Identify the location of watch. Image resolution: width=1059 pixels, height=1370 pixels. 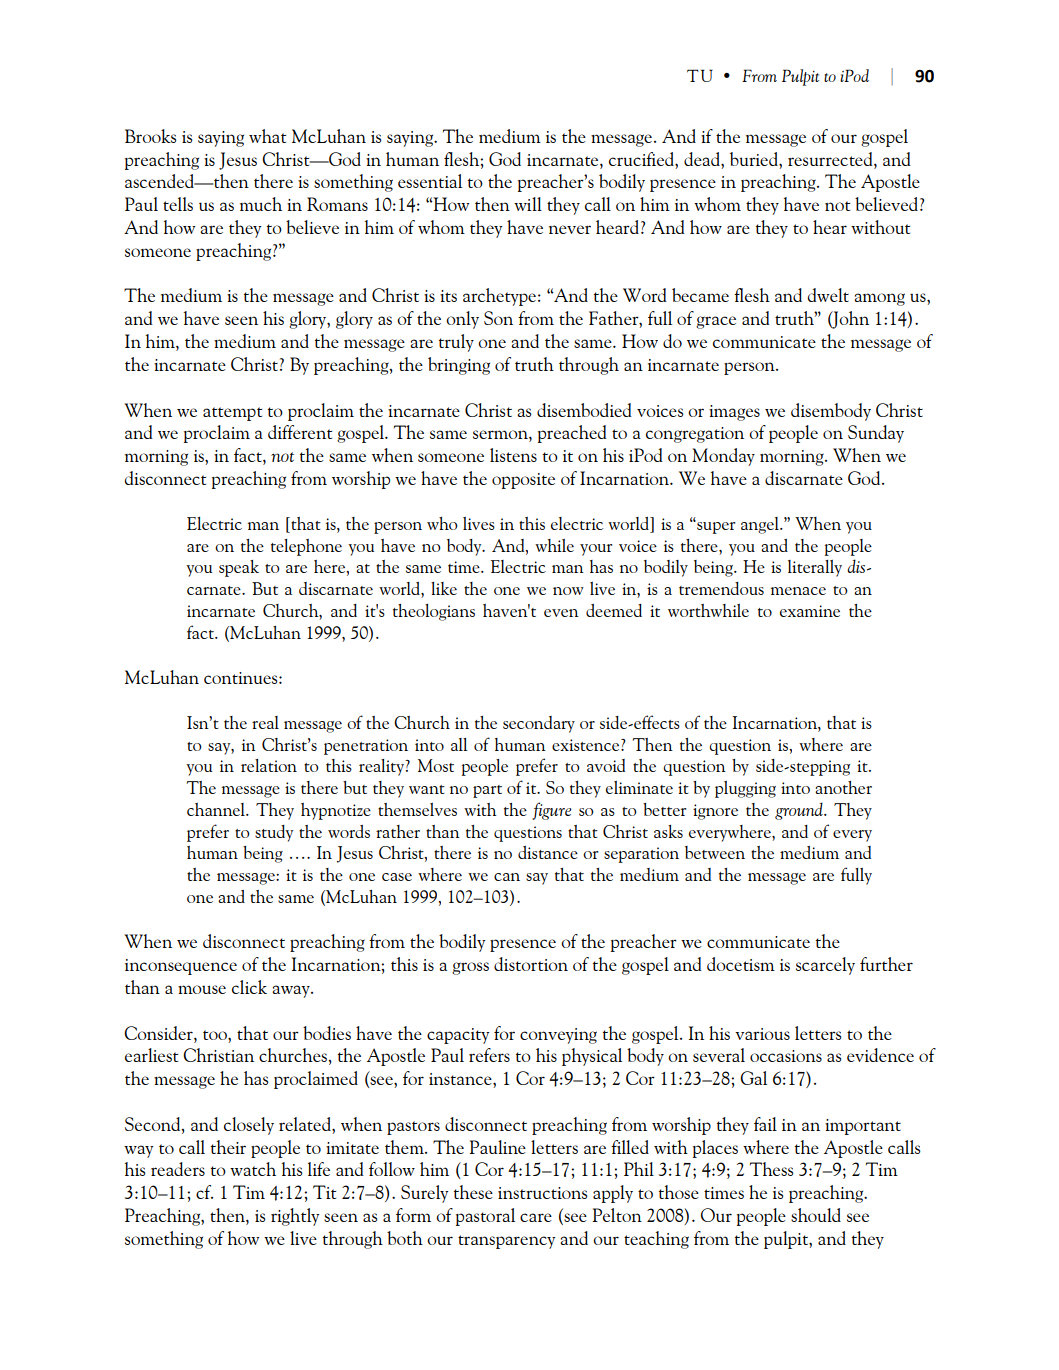
(253, 1169).
